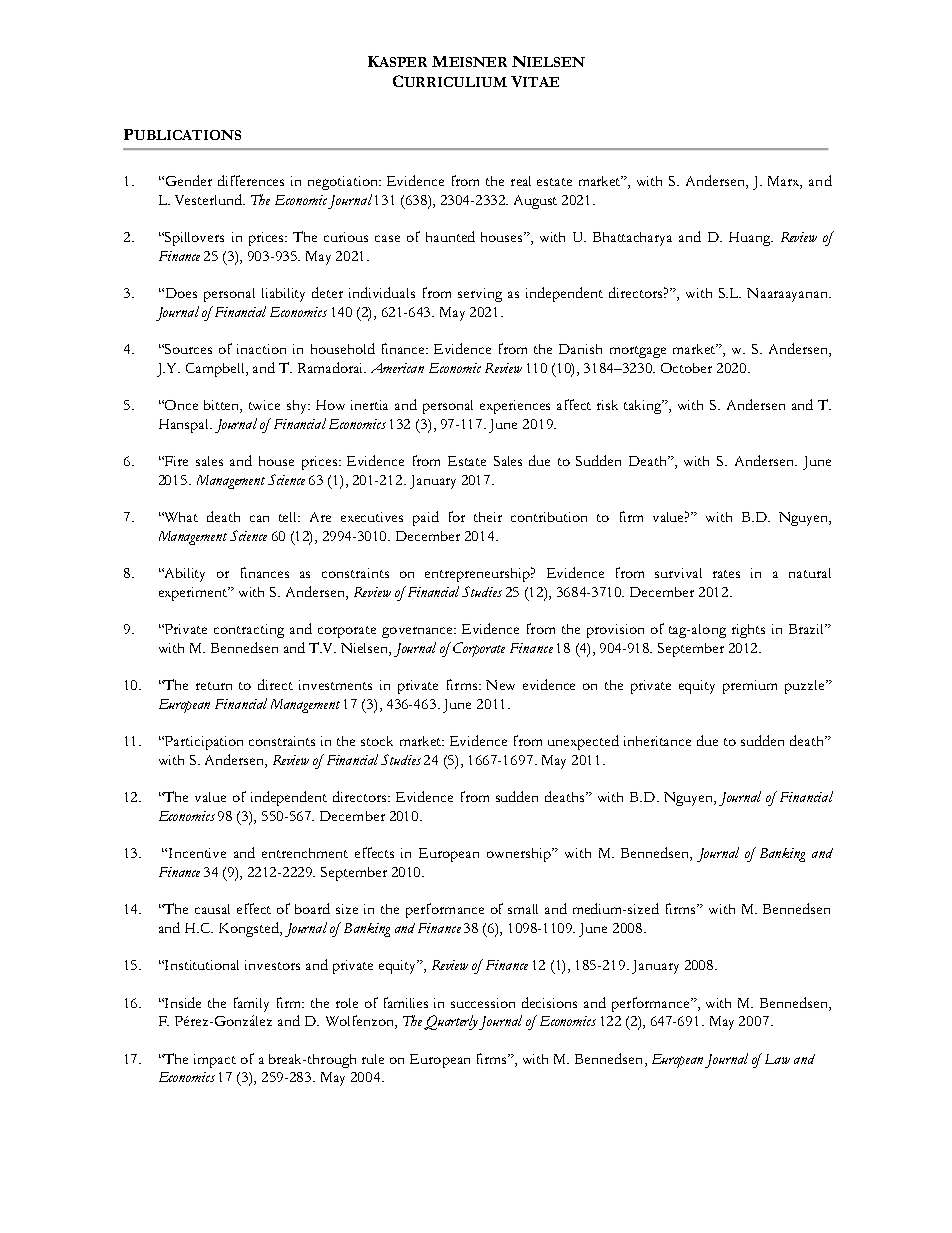 The width and height of the image is (952, 1233). I want to click on family, so click(251, 1004).
